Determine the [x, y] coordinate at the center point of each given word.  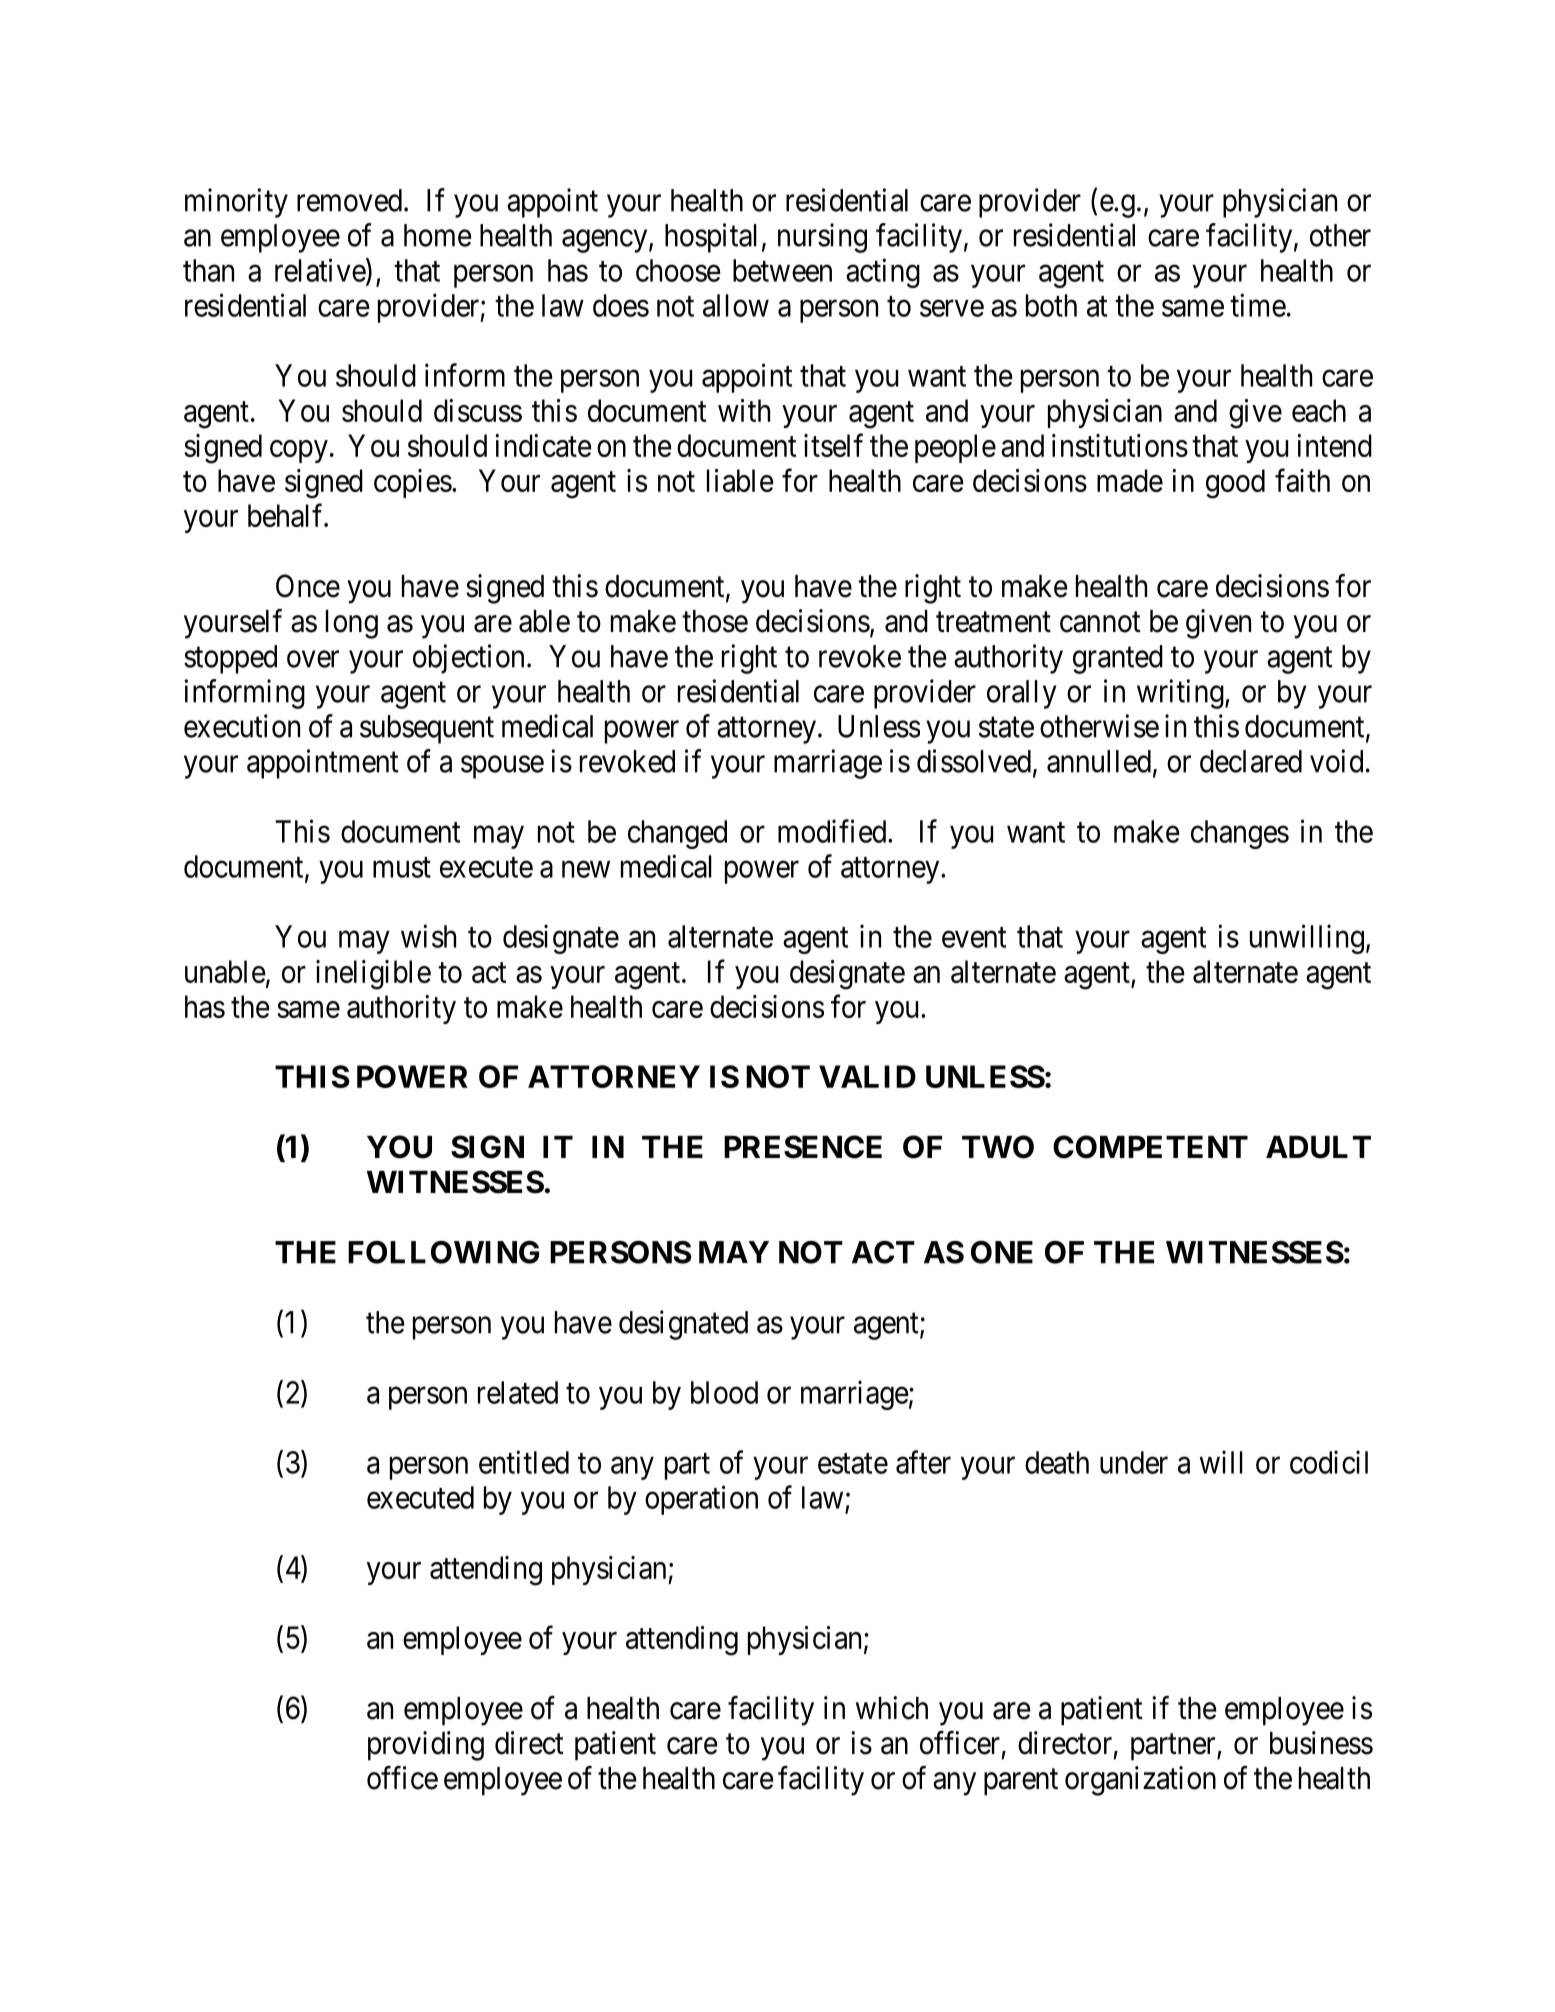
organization [1140, 1781]
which [892, 1708]
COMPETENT [1150, 1147]
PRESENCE [803, 1147]
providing [426, 1746]
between [782, 270]
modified [833, 831]
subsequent [427, 729]
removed [349, 200]
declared [1251, 761]
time [1258, 305]
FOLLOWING [443, 1252]
